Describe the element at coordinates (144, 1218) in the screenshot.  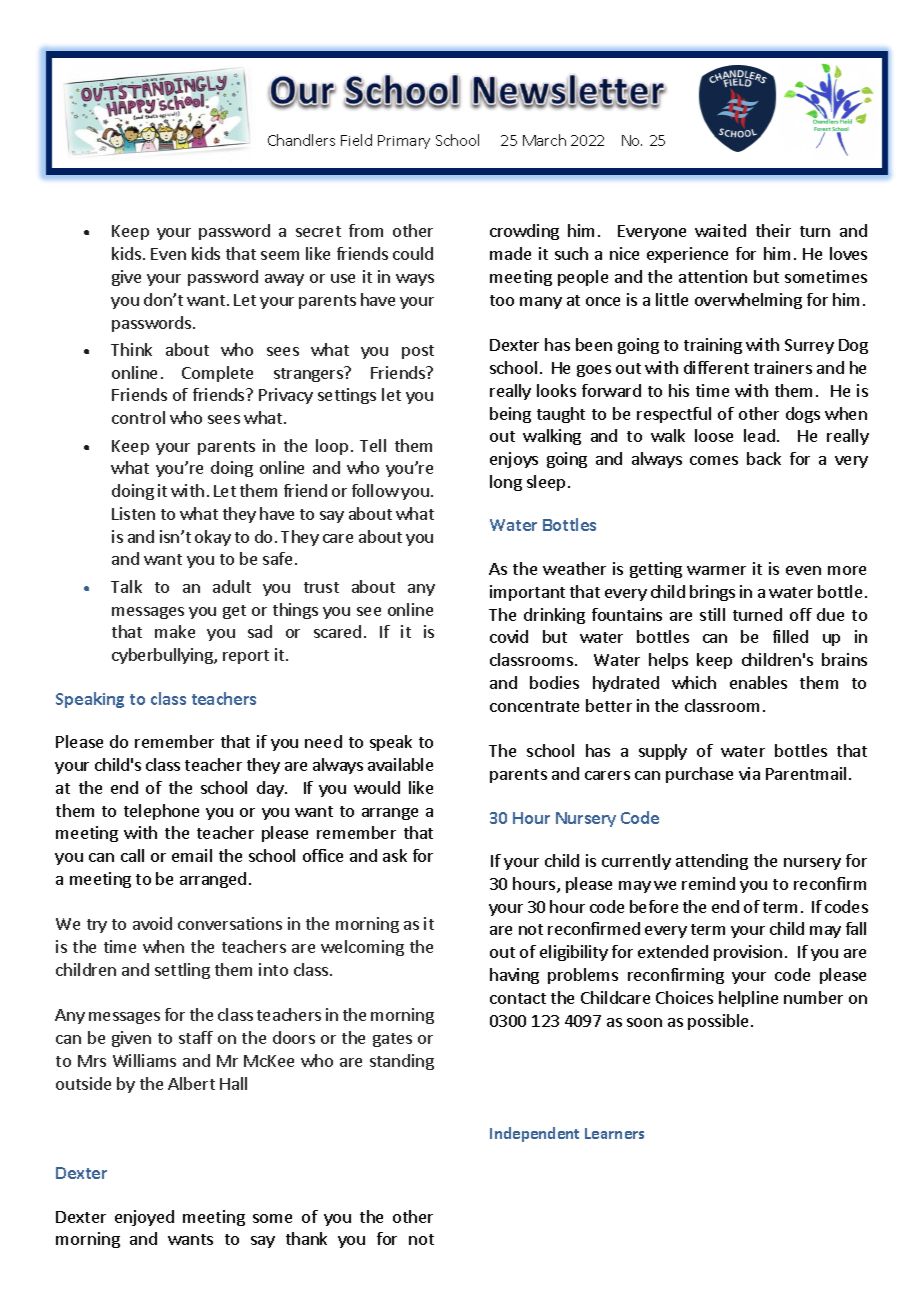
I see `enjoyed` at that location.
